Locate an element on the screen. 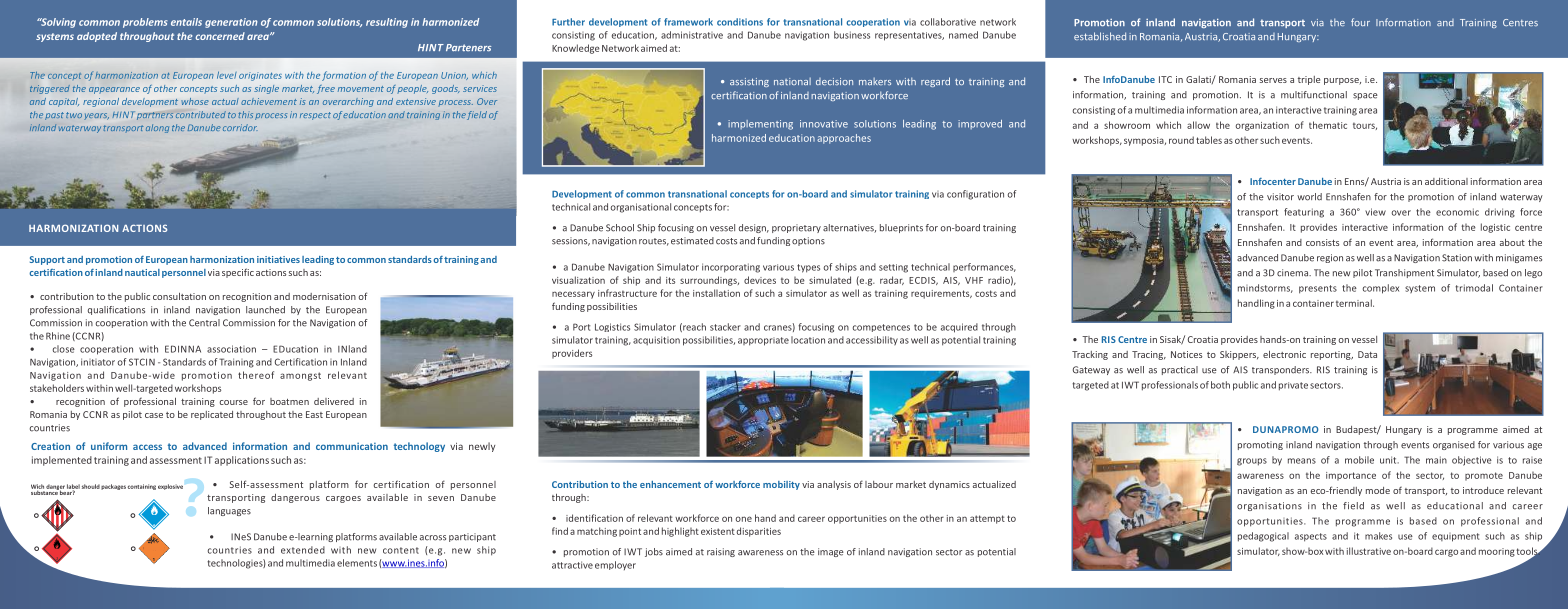  installation is located at coordinates (716, 293).
